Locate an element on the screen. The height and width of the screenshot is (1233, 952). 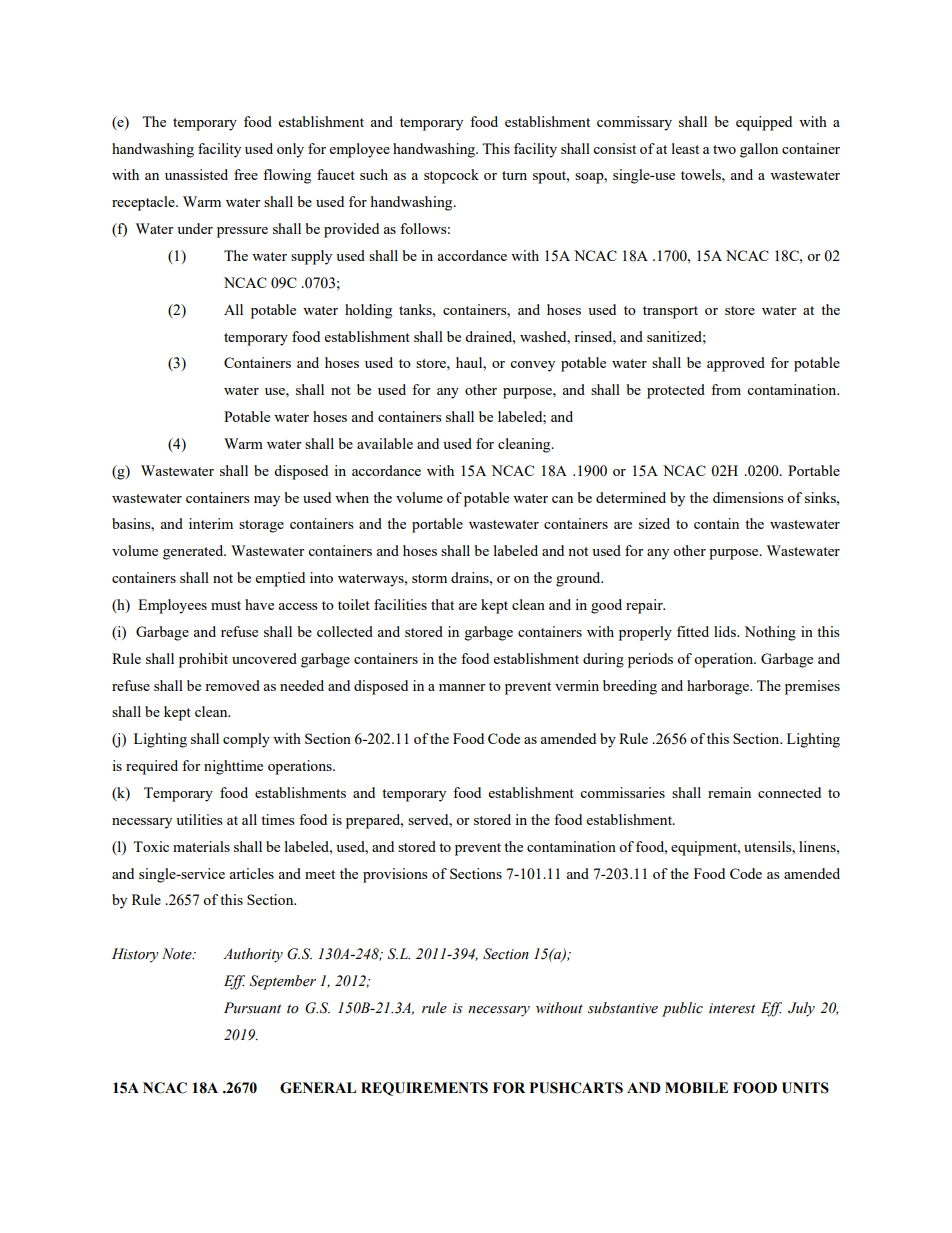
two is located at coordinates (724, 149).
